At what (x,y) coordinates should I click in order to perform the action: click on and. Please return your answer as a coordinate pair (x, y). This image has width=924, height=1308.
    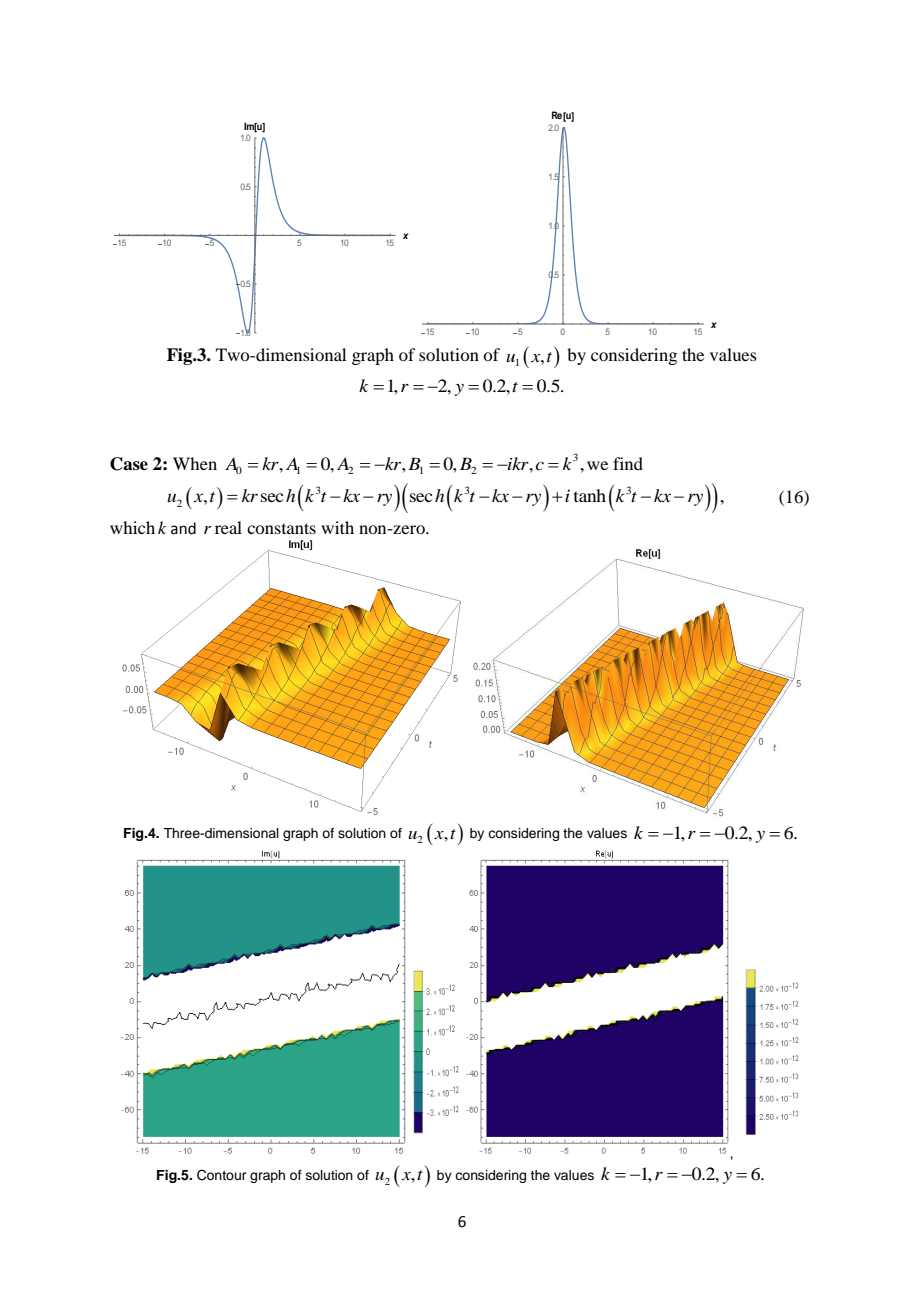
    Looking at the image, I should click on (183, 528).
